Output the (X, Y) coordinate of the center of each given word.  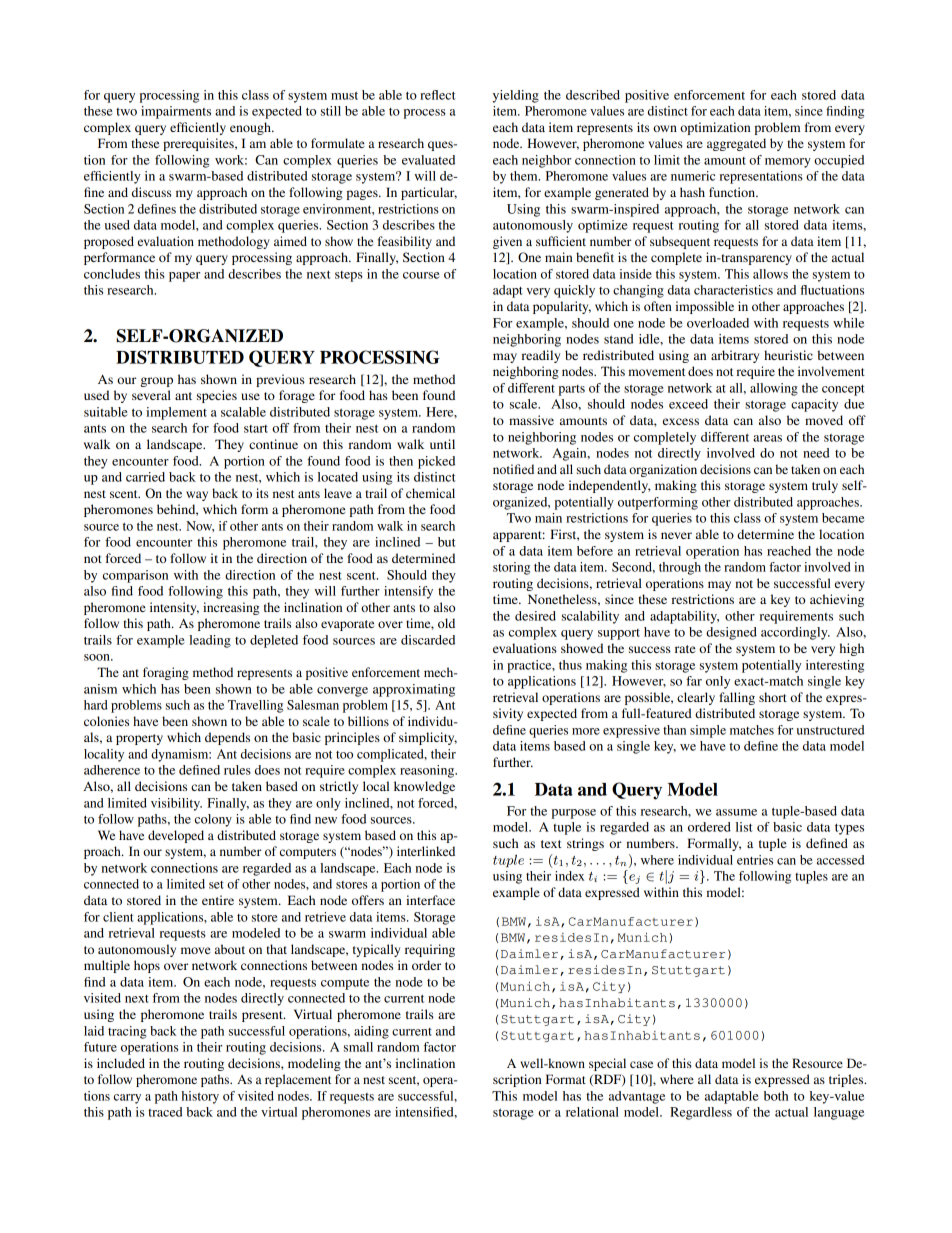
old (446, 623)
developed (176, 836)
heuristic (788, 355)
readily (541, 356)
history (200, 1097)
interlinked (426, 851)
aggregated (736, 144)
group (156, 382)
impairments (176, 112)
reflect (438, 95)
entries (755, 860)
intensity (174, 608)
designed (731, 633)
